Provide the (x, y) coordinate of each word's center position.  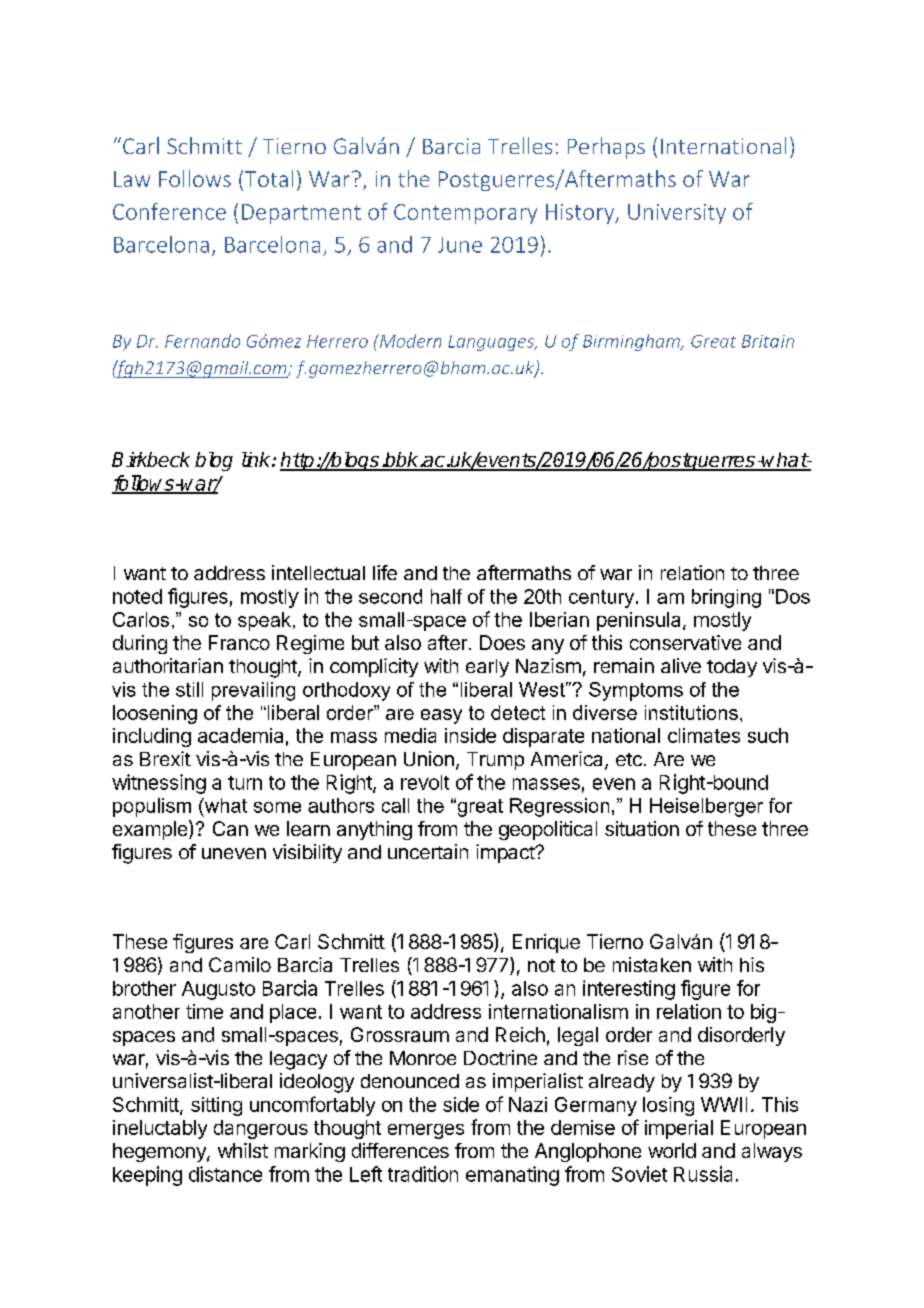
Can (230, 828)
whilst (243, 1150)
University (677, 214)
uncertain (428, 851)
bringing (726, 598)
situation (642, 828)
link (257, 459)
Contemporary (465, 214)
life (385, 572)
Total (269, 178)
